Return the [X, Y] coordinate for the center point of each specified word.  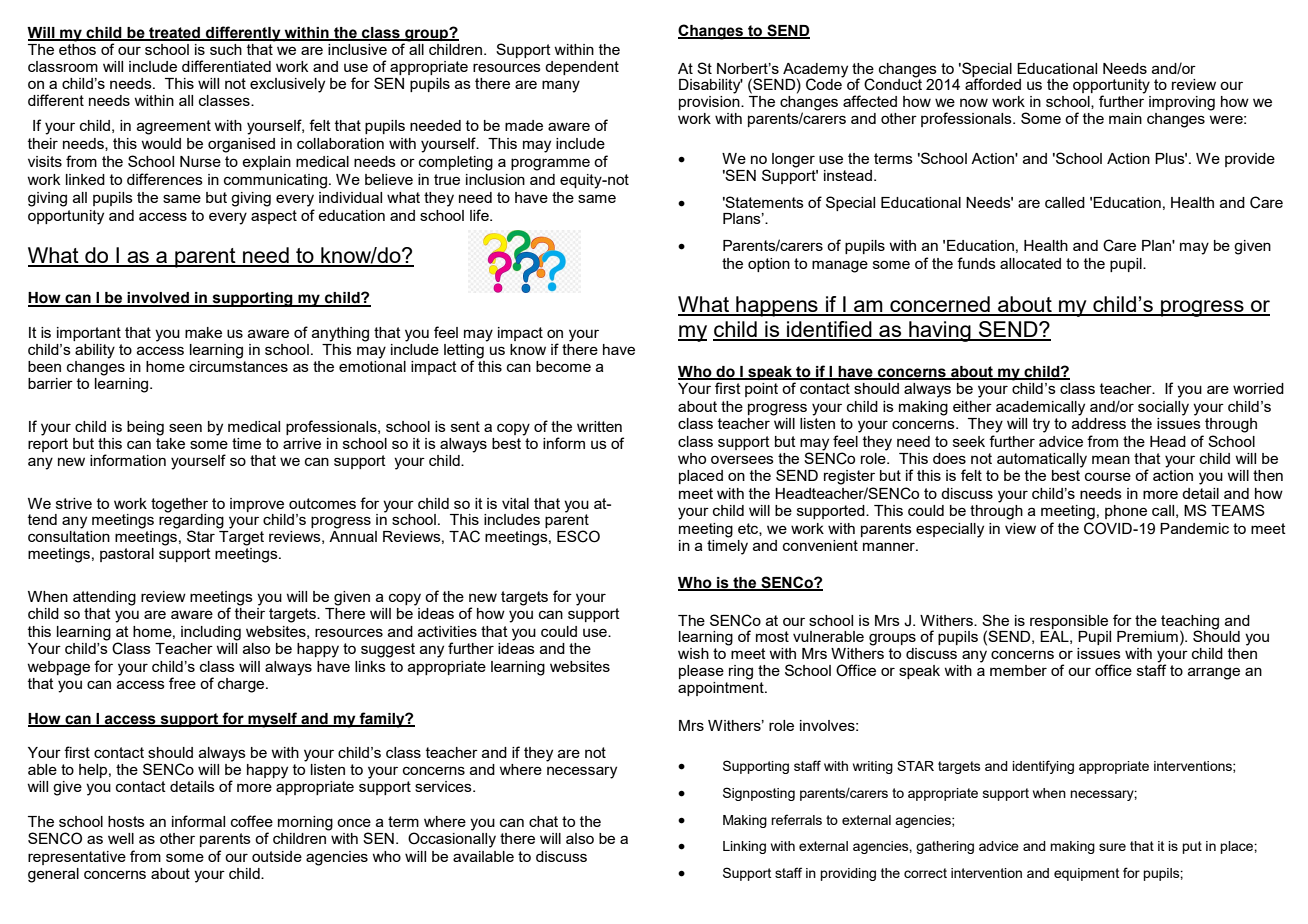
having [940, 331]
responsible [1069, 622]
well [121, 838]
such [226, 49]
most [772, 636]
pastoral [127, 555]
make [203, 332]
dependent [582, 68]
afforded [993, 83]
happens [777, 306]
